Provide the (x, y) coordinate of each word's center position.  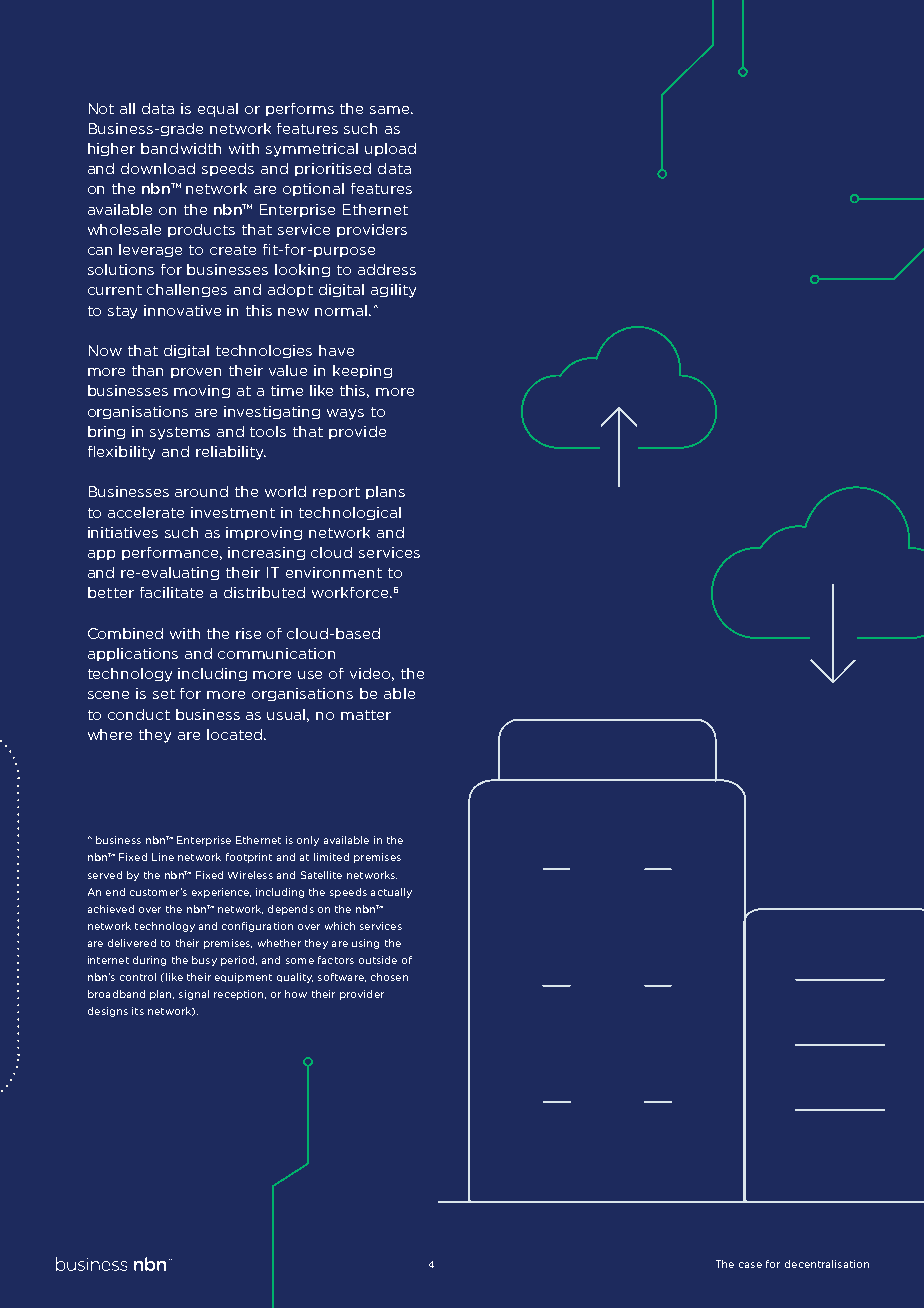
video (372, 674)
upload (390, 149)
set (164, 694)
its (138, 1011)
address (387, 269)
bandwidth (181, 148)
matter (366, 715)
